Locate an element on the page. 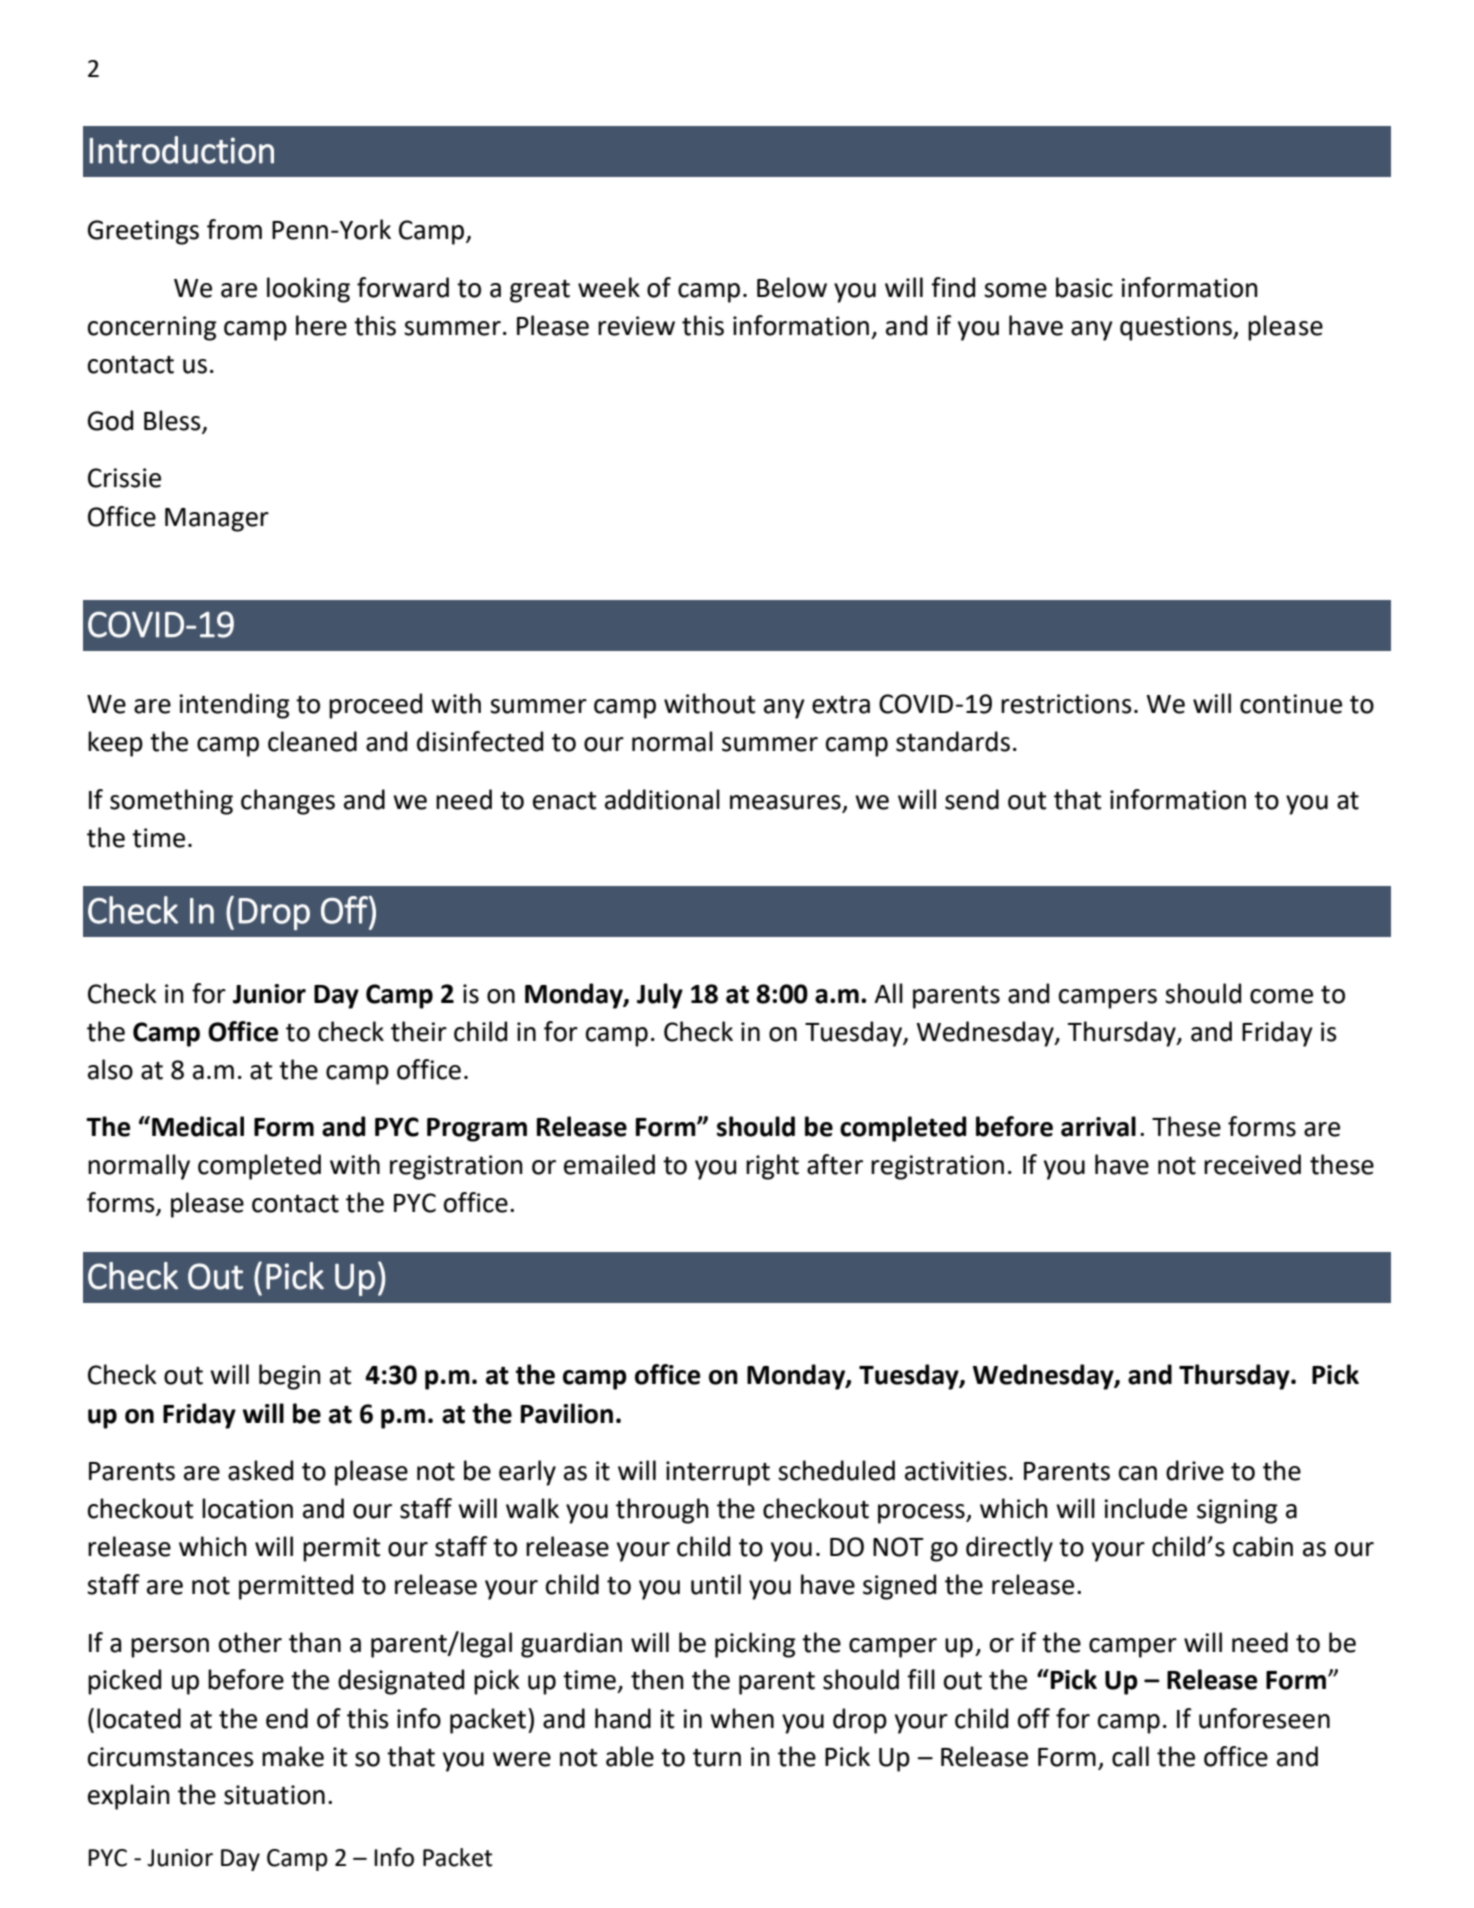 The image size is (1474, 1908). additional is located at coordinates (662, 799).
